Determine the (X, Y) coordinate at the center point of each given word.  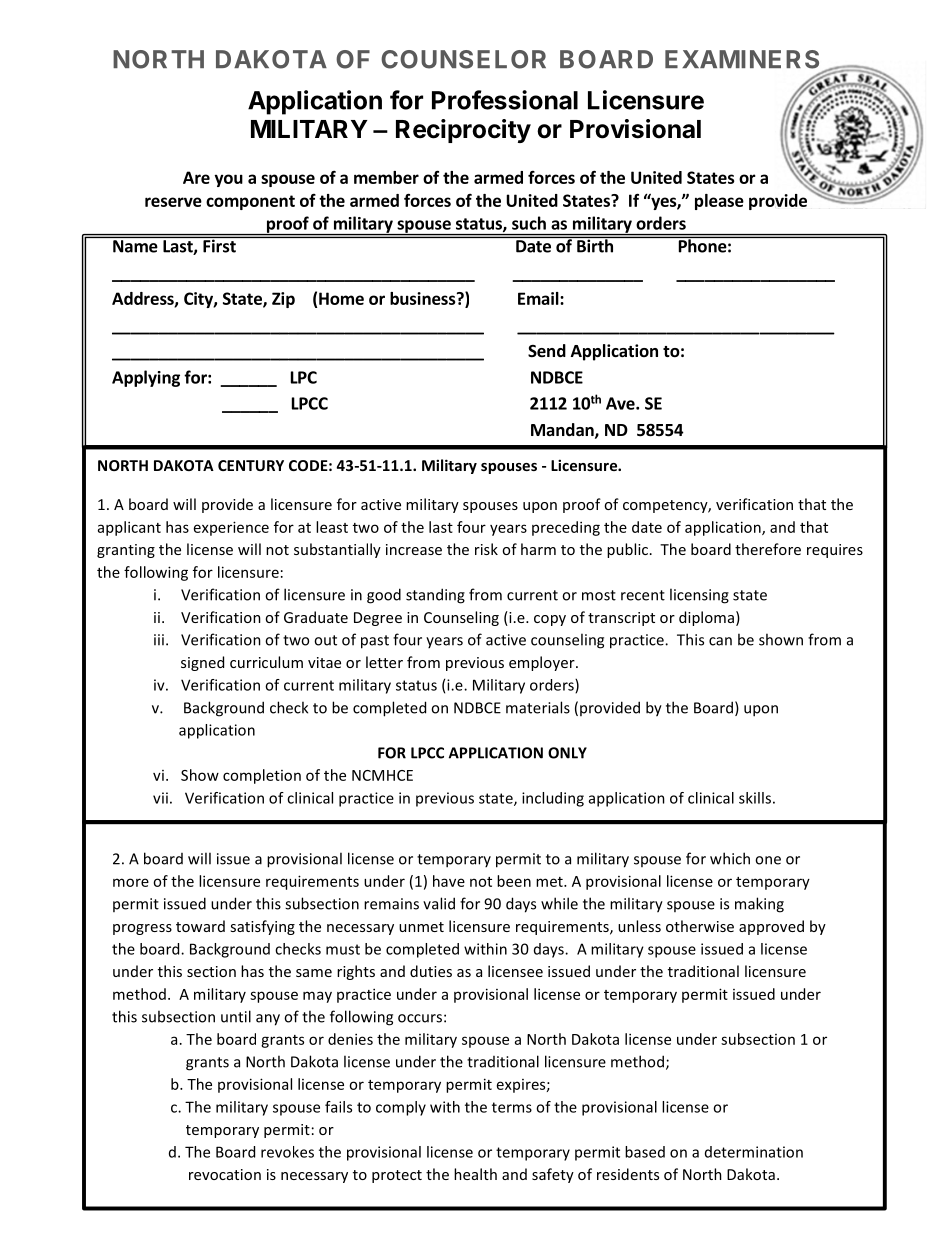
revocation (225, 1174)
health (475, 1174)
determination (754, 1152)
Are (196, 177)
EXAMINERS (742, 59)
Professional (505, 100)
